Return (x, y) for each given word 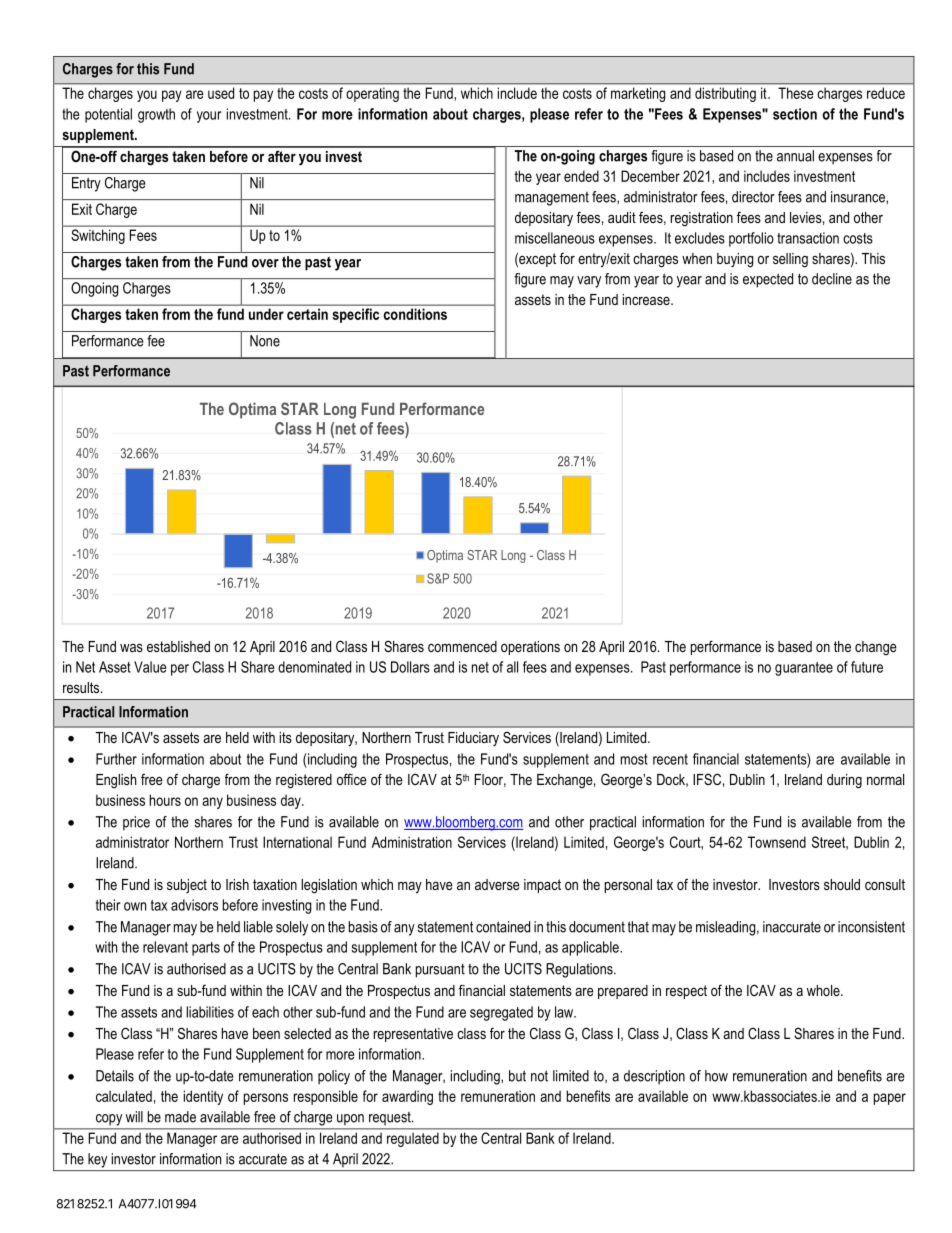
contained (503, 927)
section (795, 114)
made (180, 1117)
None (265, 341)
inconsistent (871, 927)
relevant (165, 947)
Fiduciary (473, 739)
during (844, 781)
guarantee (804, 669)
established (178, 646)
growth (156, 115)
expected (768, 280)
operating (372, 95)
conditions (415, 314)
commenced (462, 646)
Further (116, 759)
